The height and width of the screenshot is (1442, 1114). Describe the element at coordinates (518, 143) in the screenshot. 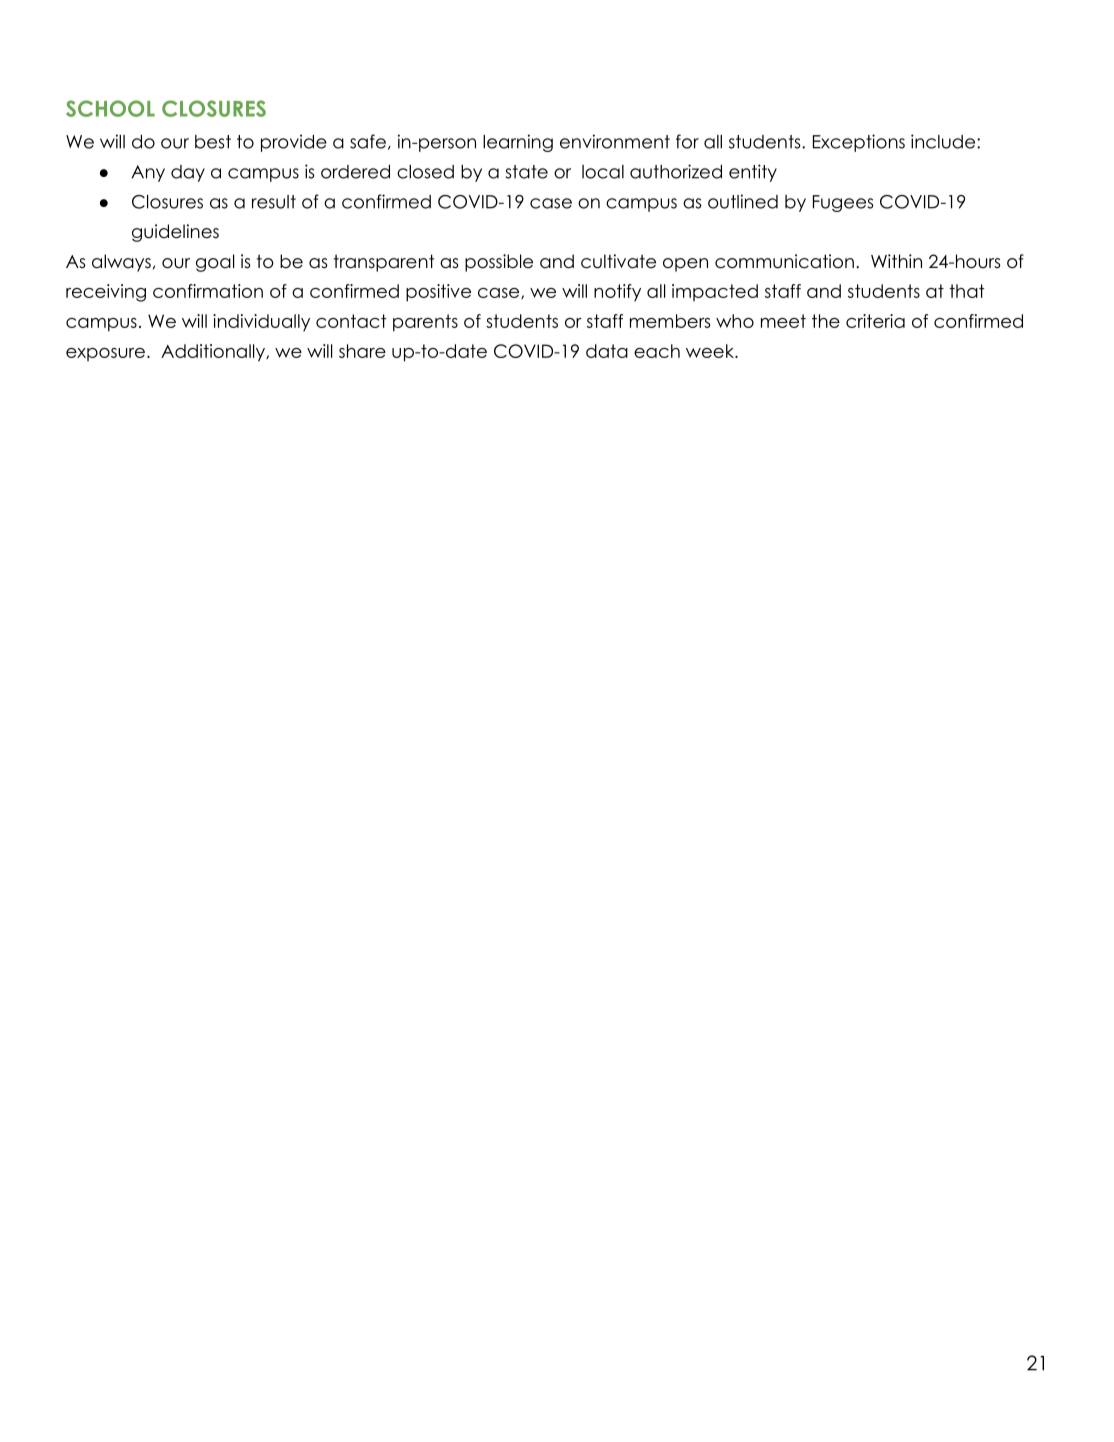

I see `learning` at that location.
